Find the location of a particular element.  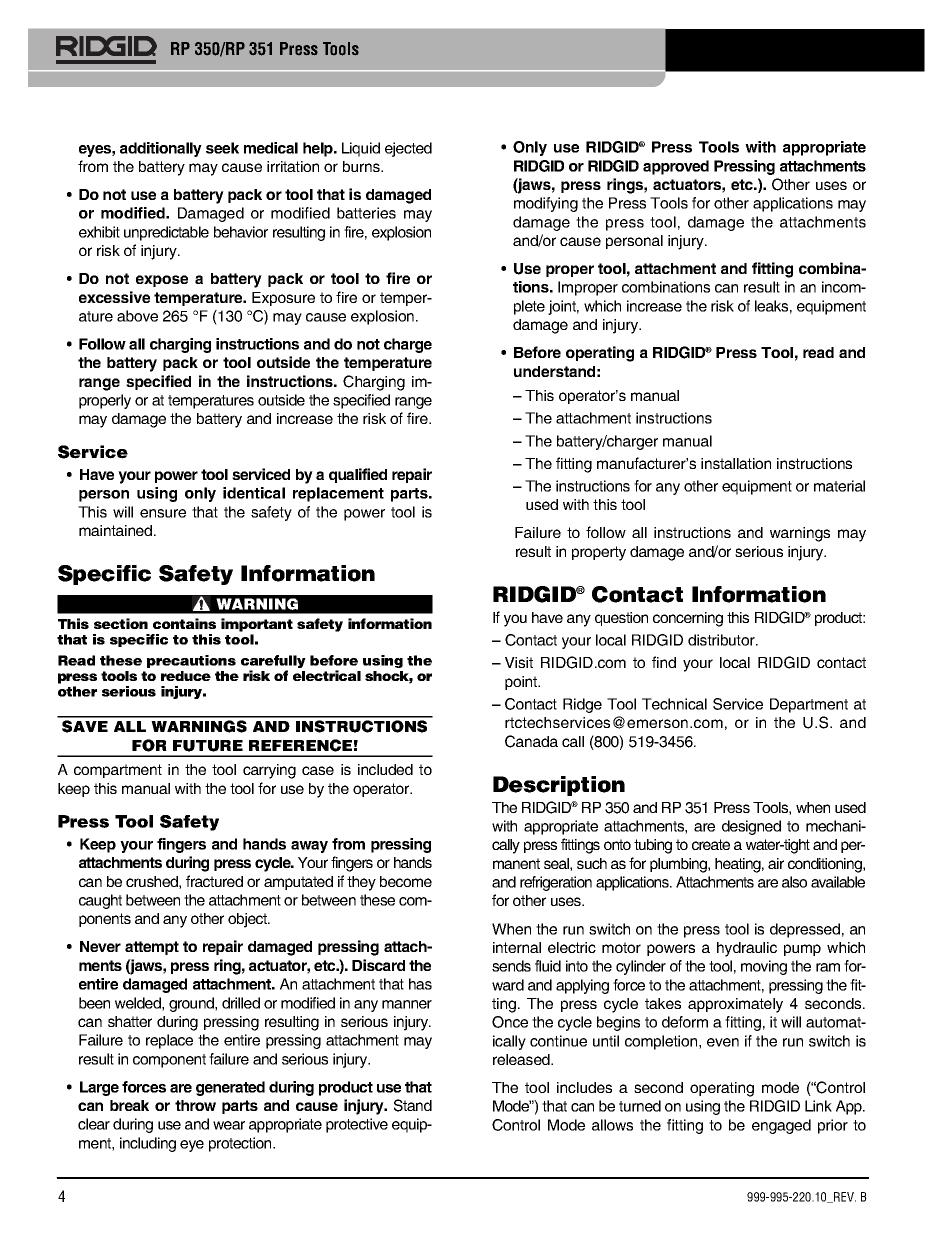

throw is located at coordinates (195, 1105).
